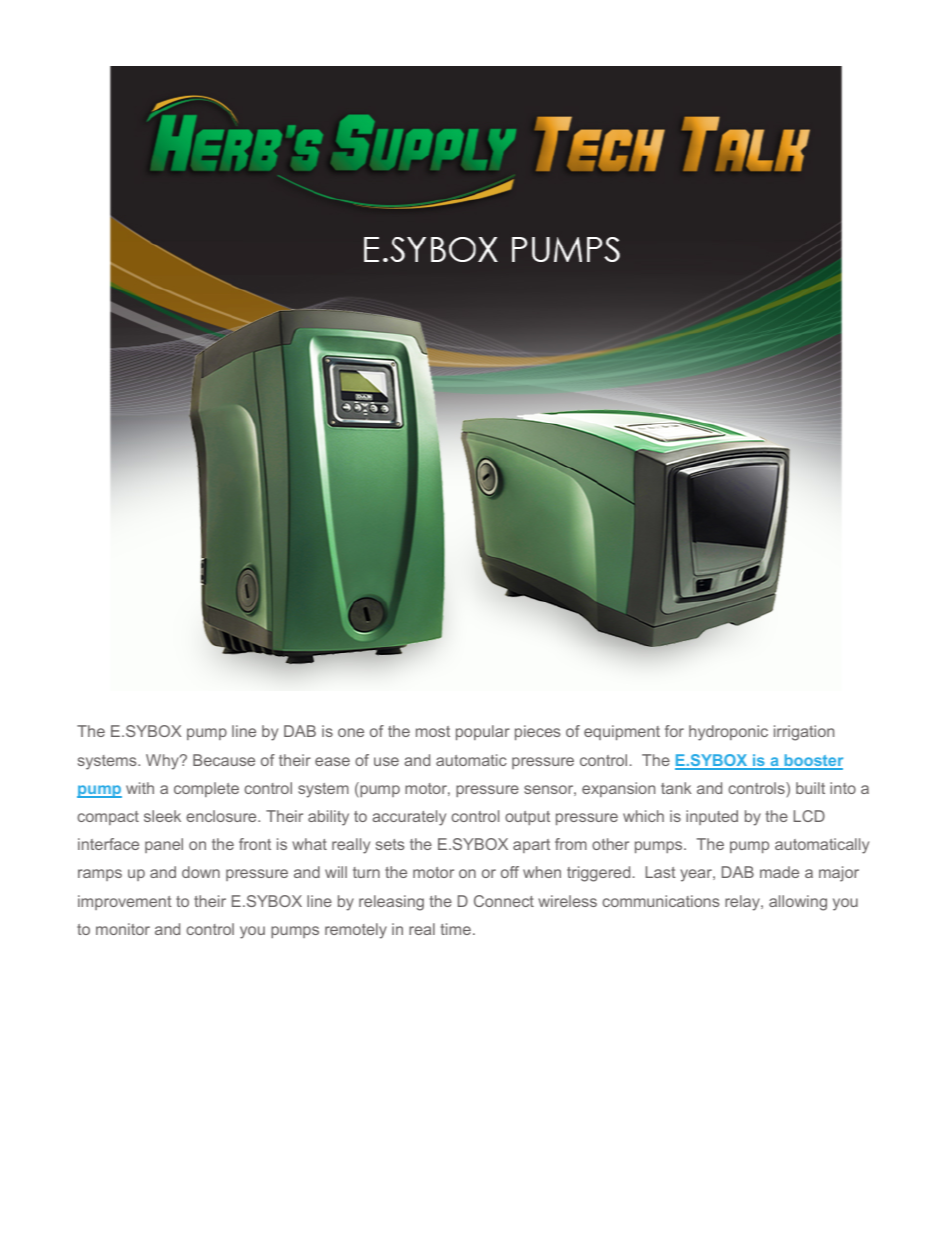 The image size is (952, 1233). I want to click on time, so click(456, 929).
